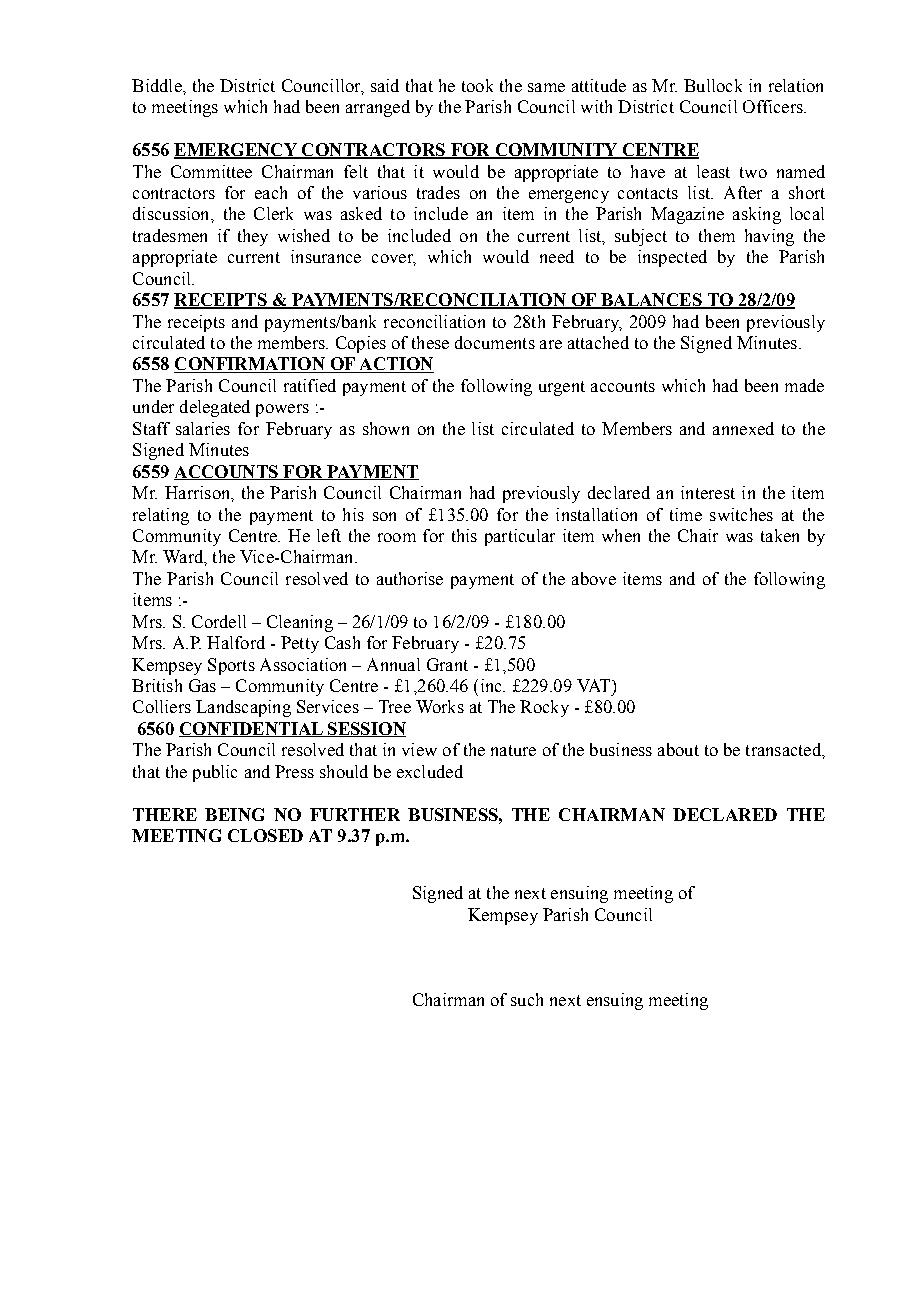 The image size is (924, 1308). What do you see at coordinates (527, 999) in the document?
I see `such` at bounding box center [527, 999].
